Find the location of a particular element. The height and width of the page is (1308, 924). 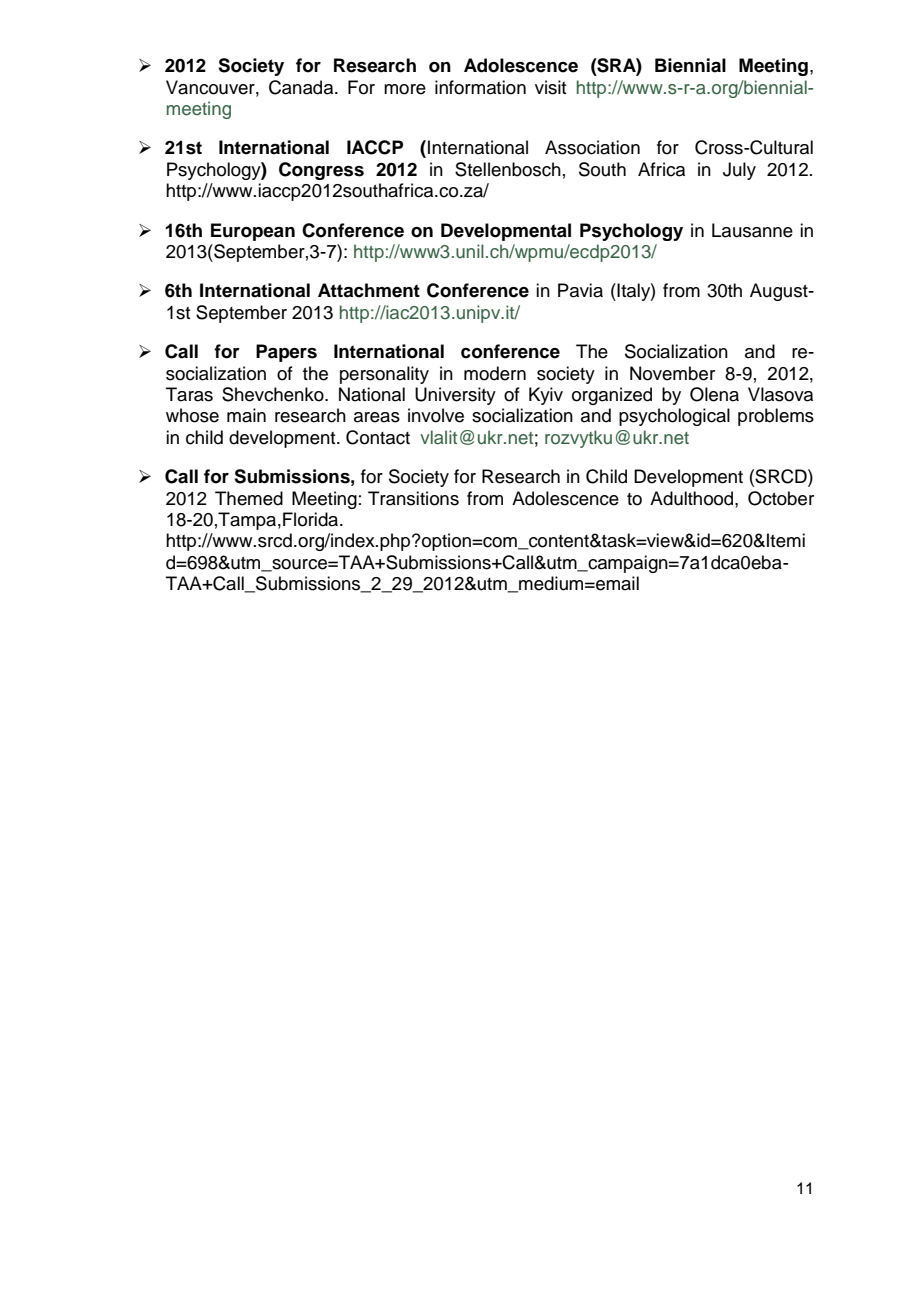

Canada is located at coordinates (302, 87).
